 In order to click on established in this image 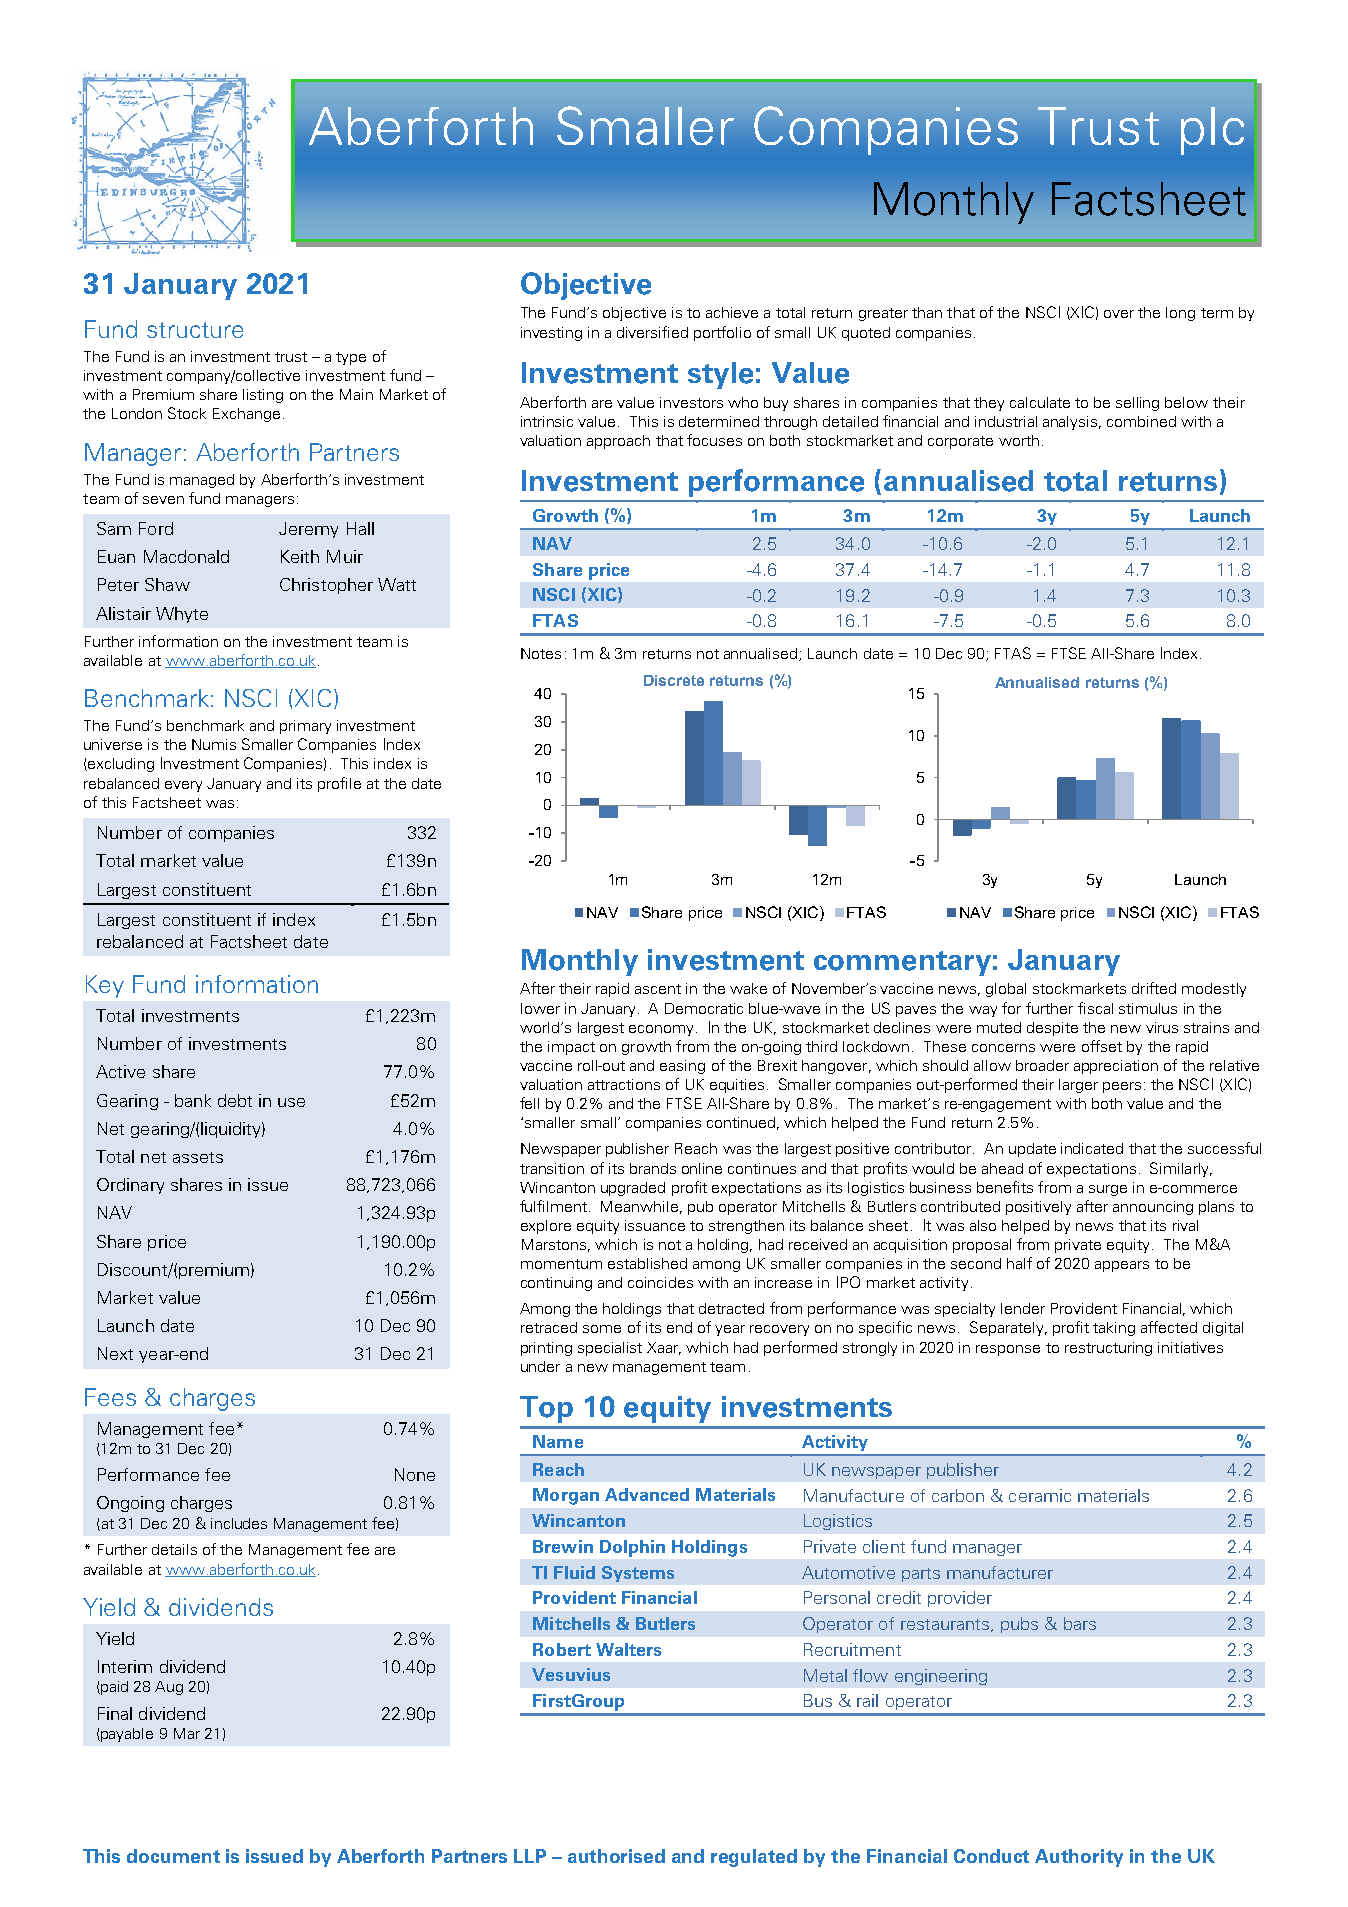, I will do `click(647, 1263)`.
